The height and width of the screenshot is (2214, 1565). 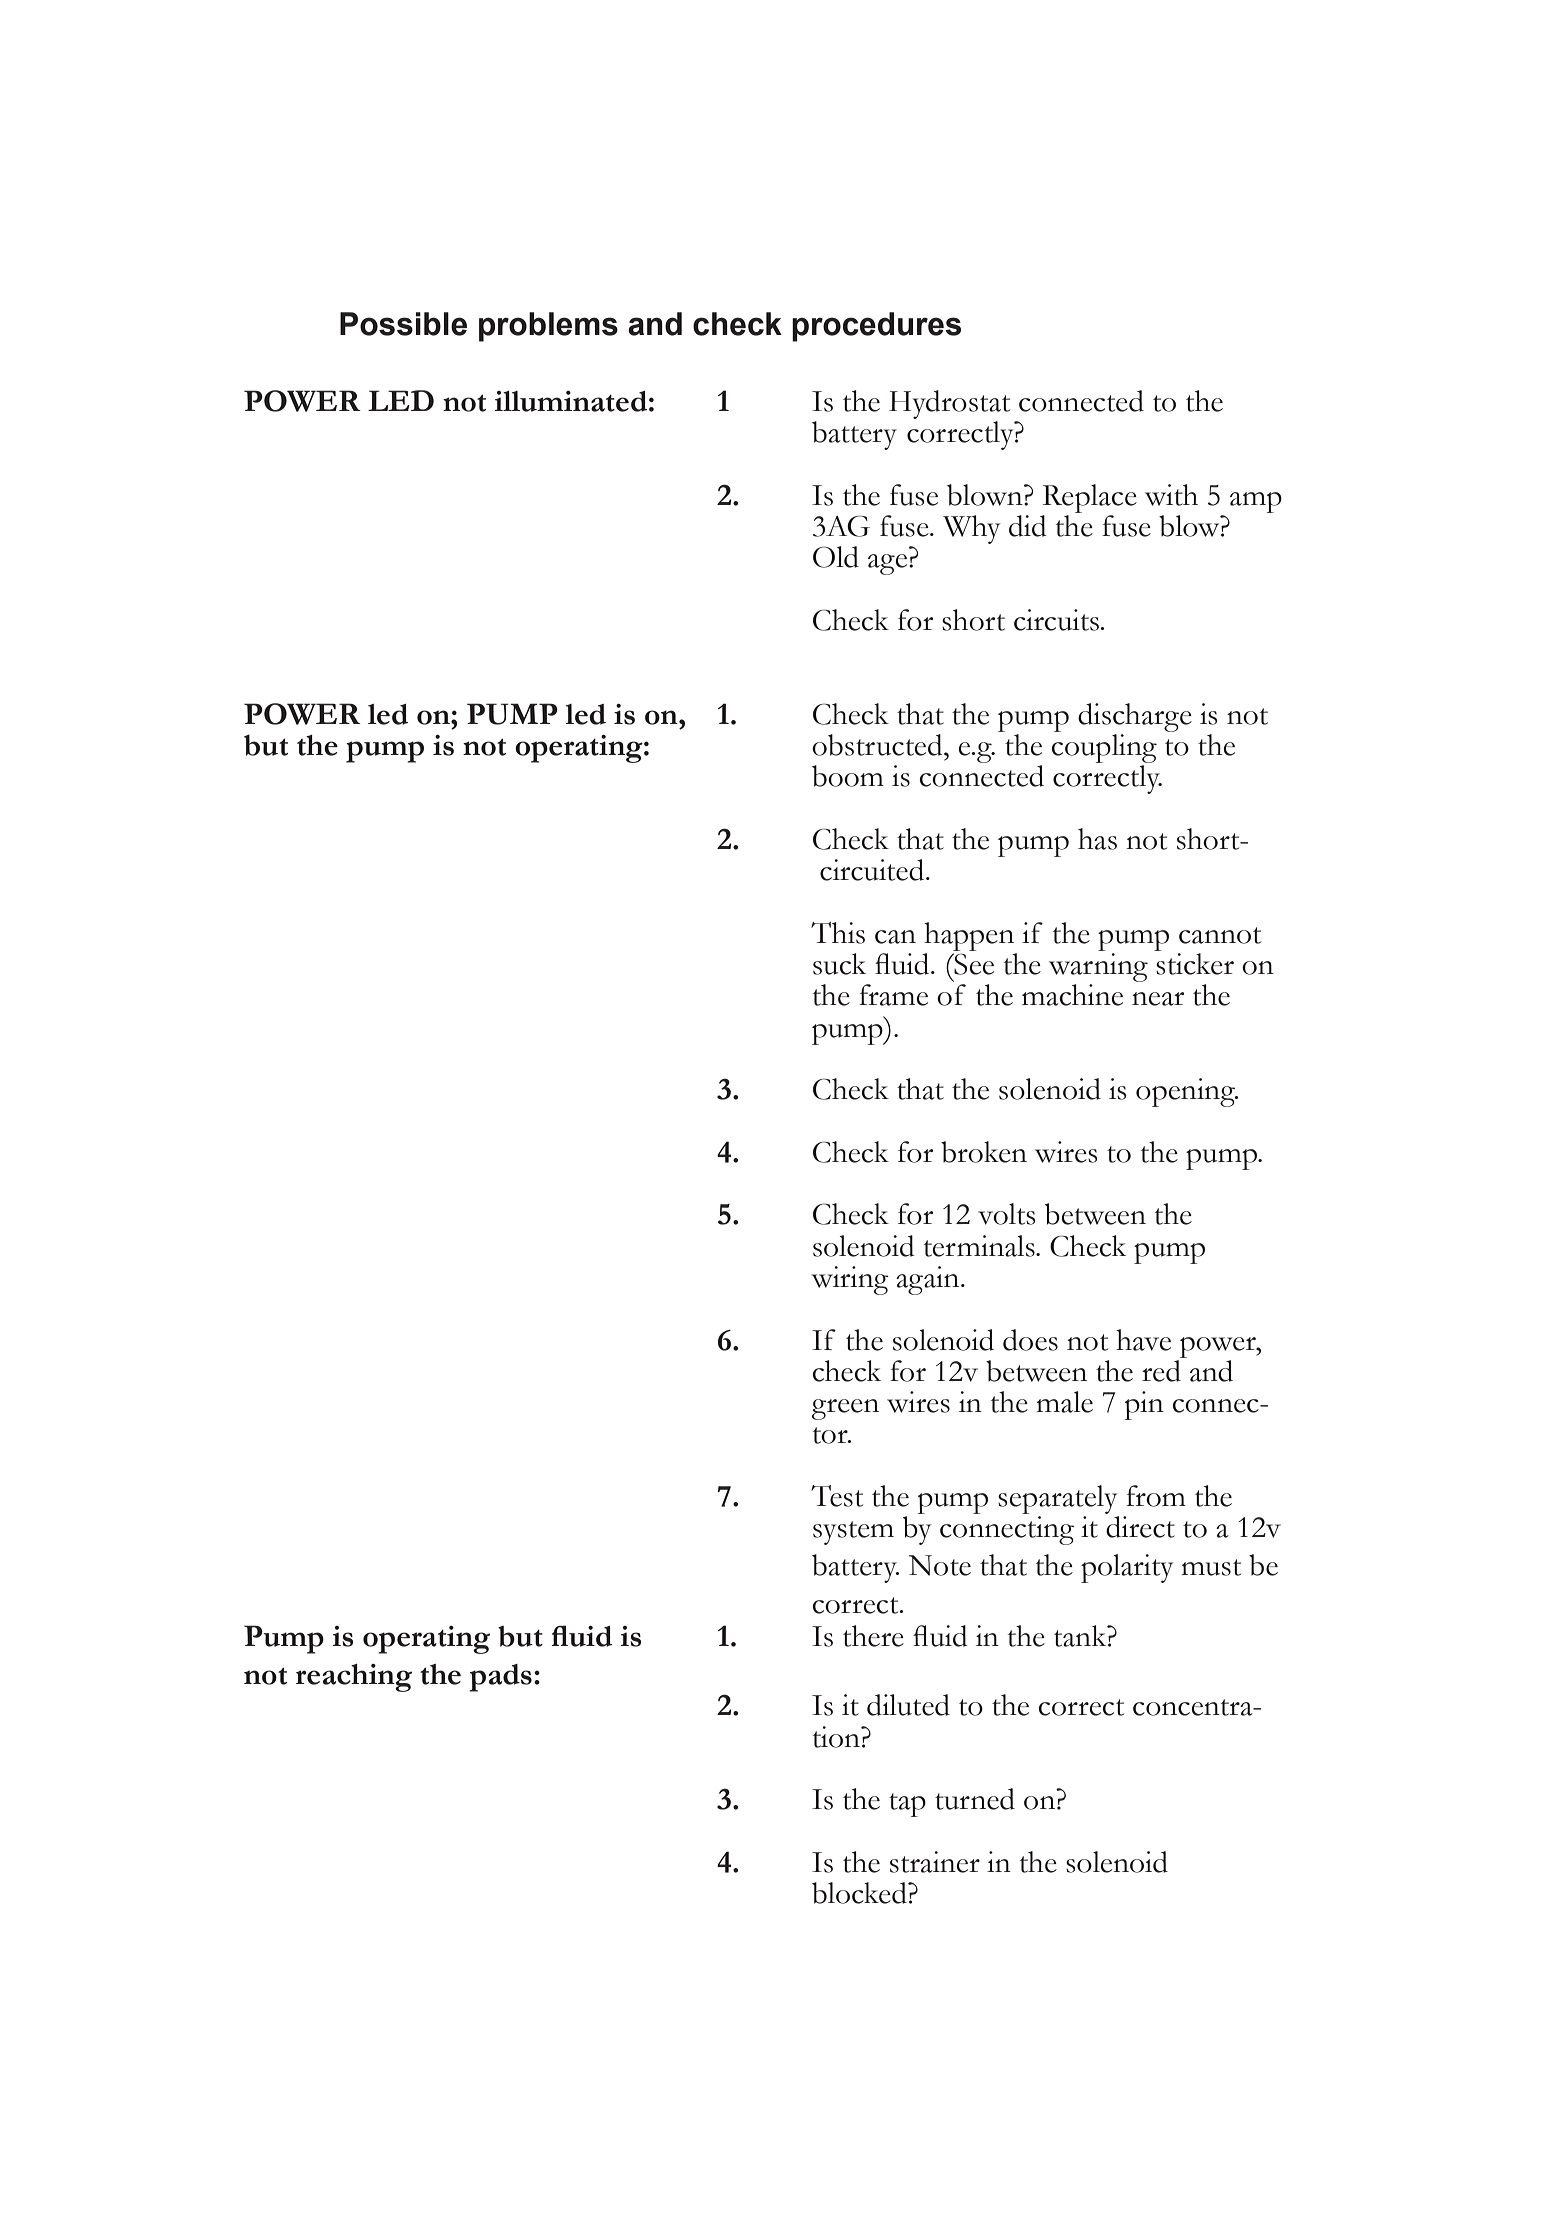 I want to click on opening, so click(x=1186, y=1092).
